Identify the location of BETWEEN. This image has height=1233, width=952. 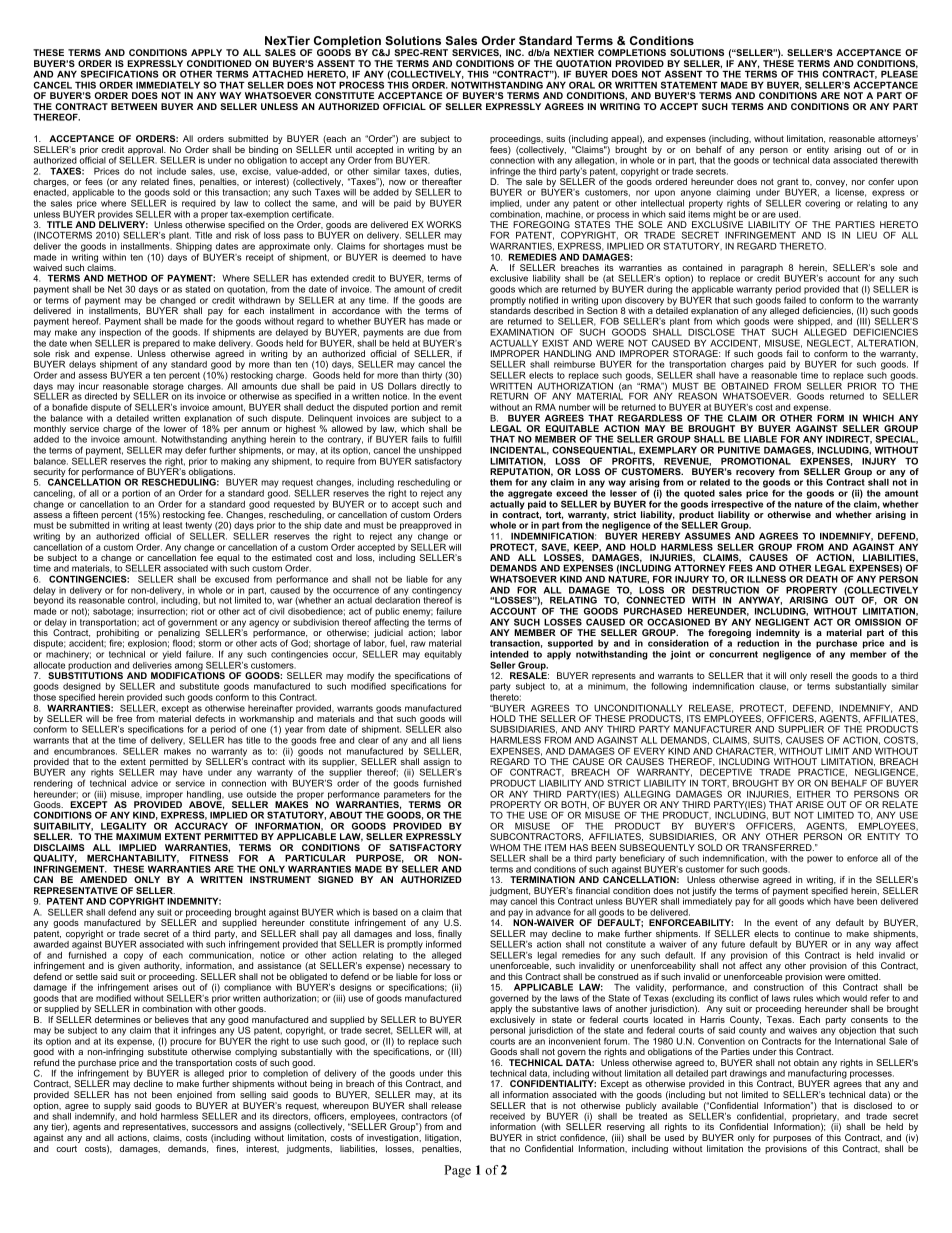
(134, 106).
